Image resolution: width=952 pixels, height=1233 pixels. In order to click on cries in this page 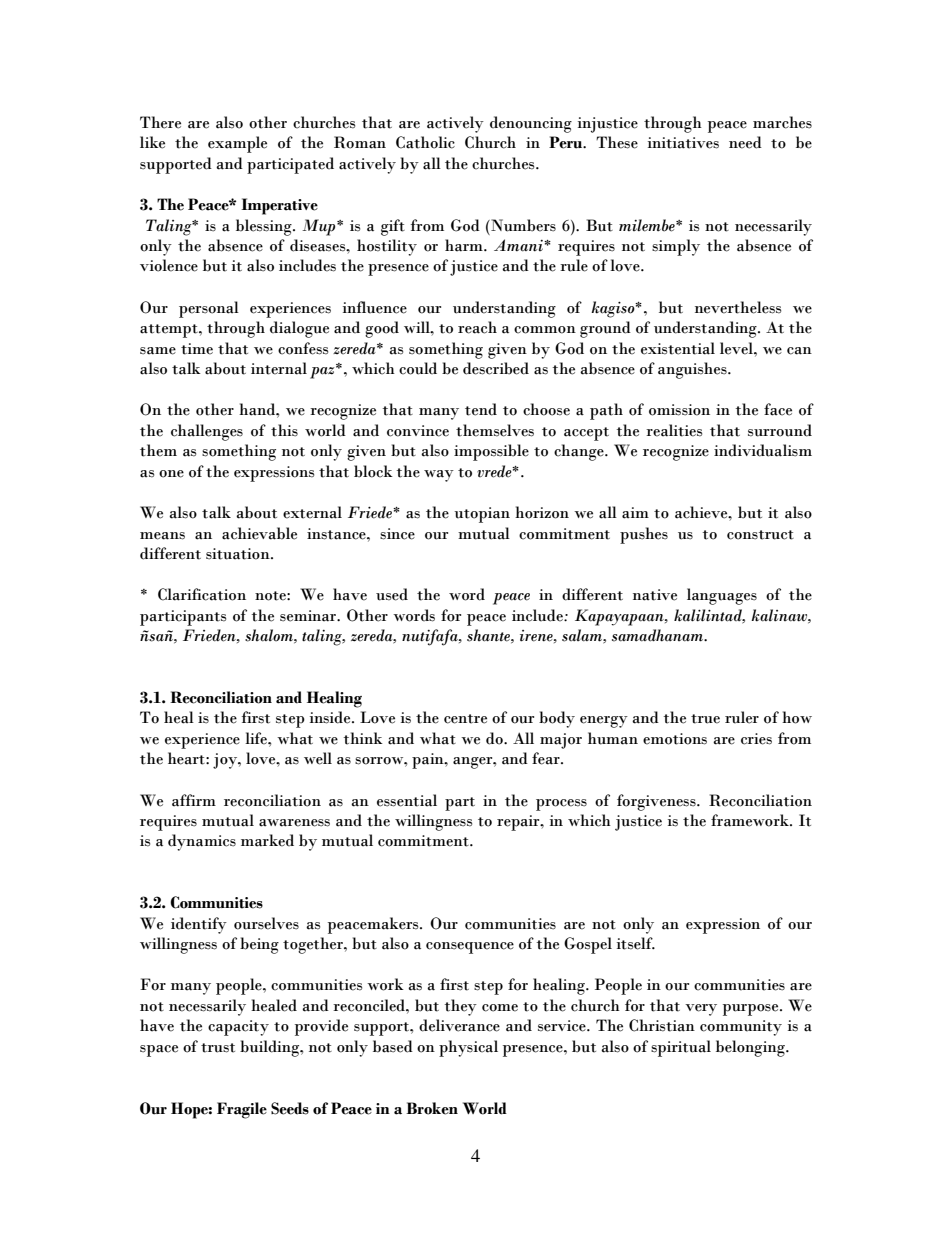, I will do `click(756, 739)`.
